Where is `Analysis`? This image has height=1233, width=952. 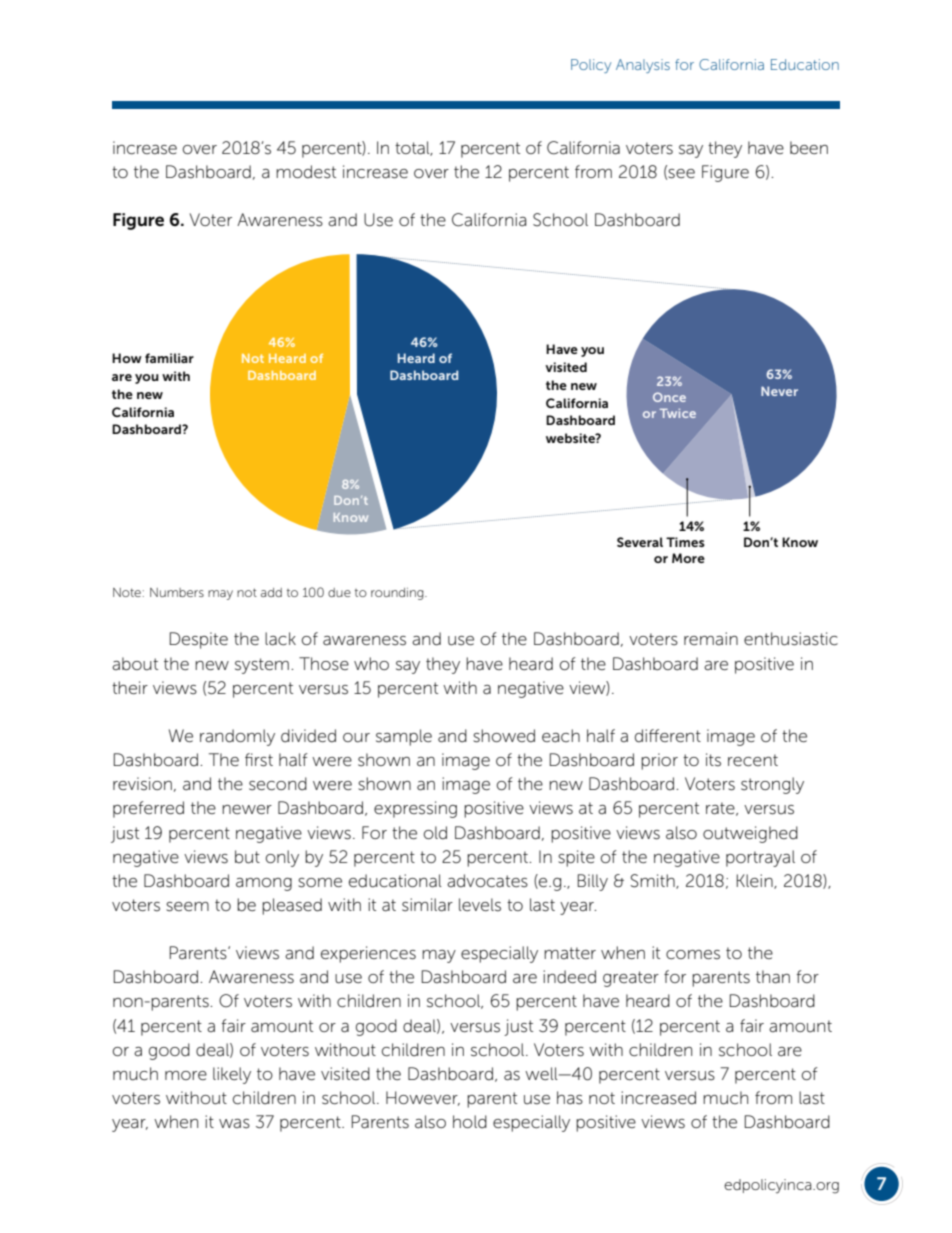 Analysis is located at coordinates (643, 66).
